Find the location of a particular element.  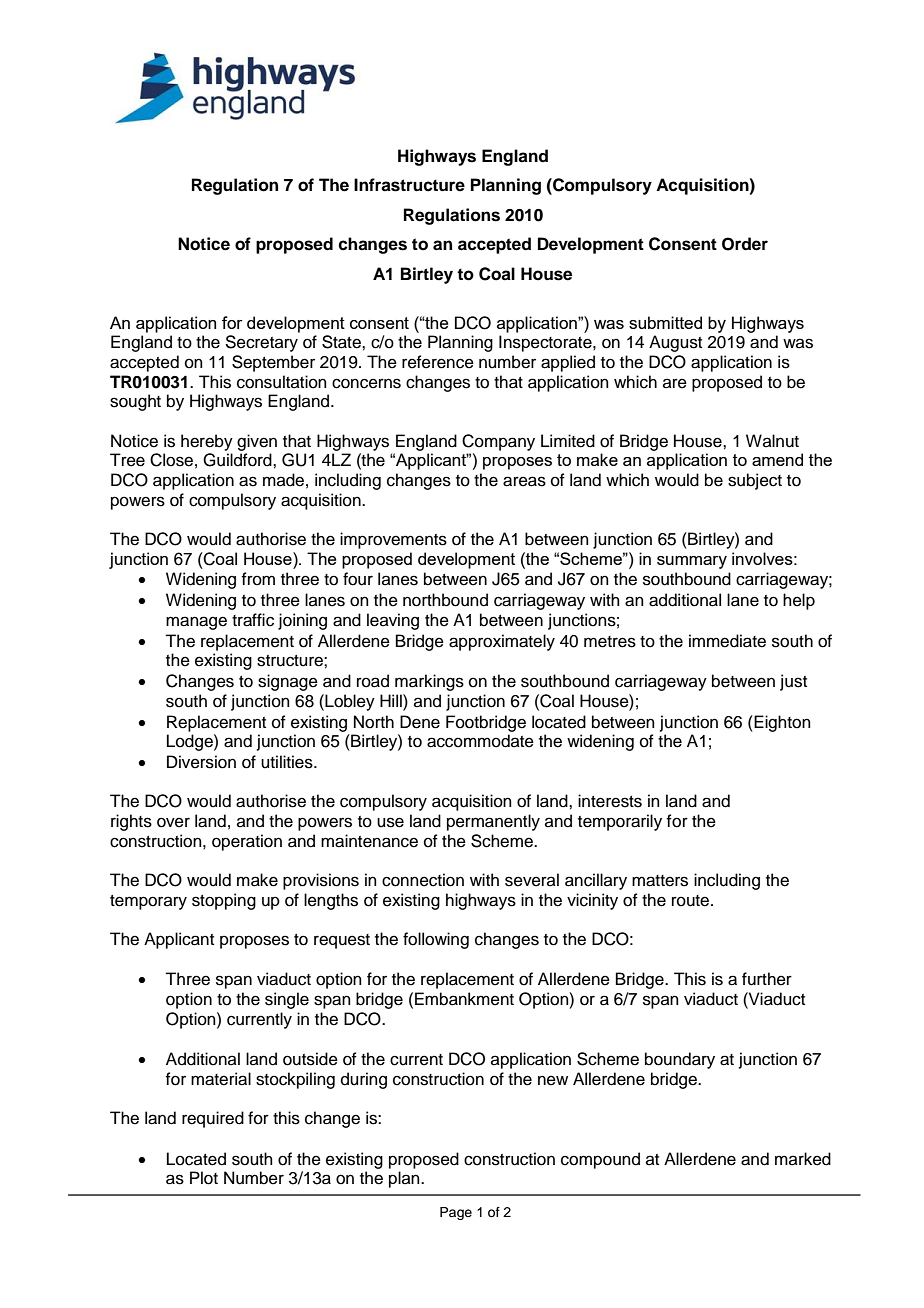

Diversion is located at coordinates (201, 762).
